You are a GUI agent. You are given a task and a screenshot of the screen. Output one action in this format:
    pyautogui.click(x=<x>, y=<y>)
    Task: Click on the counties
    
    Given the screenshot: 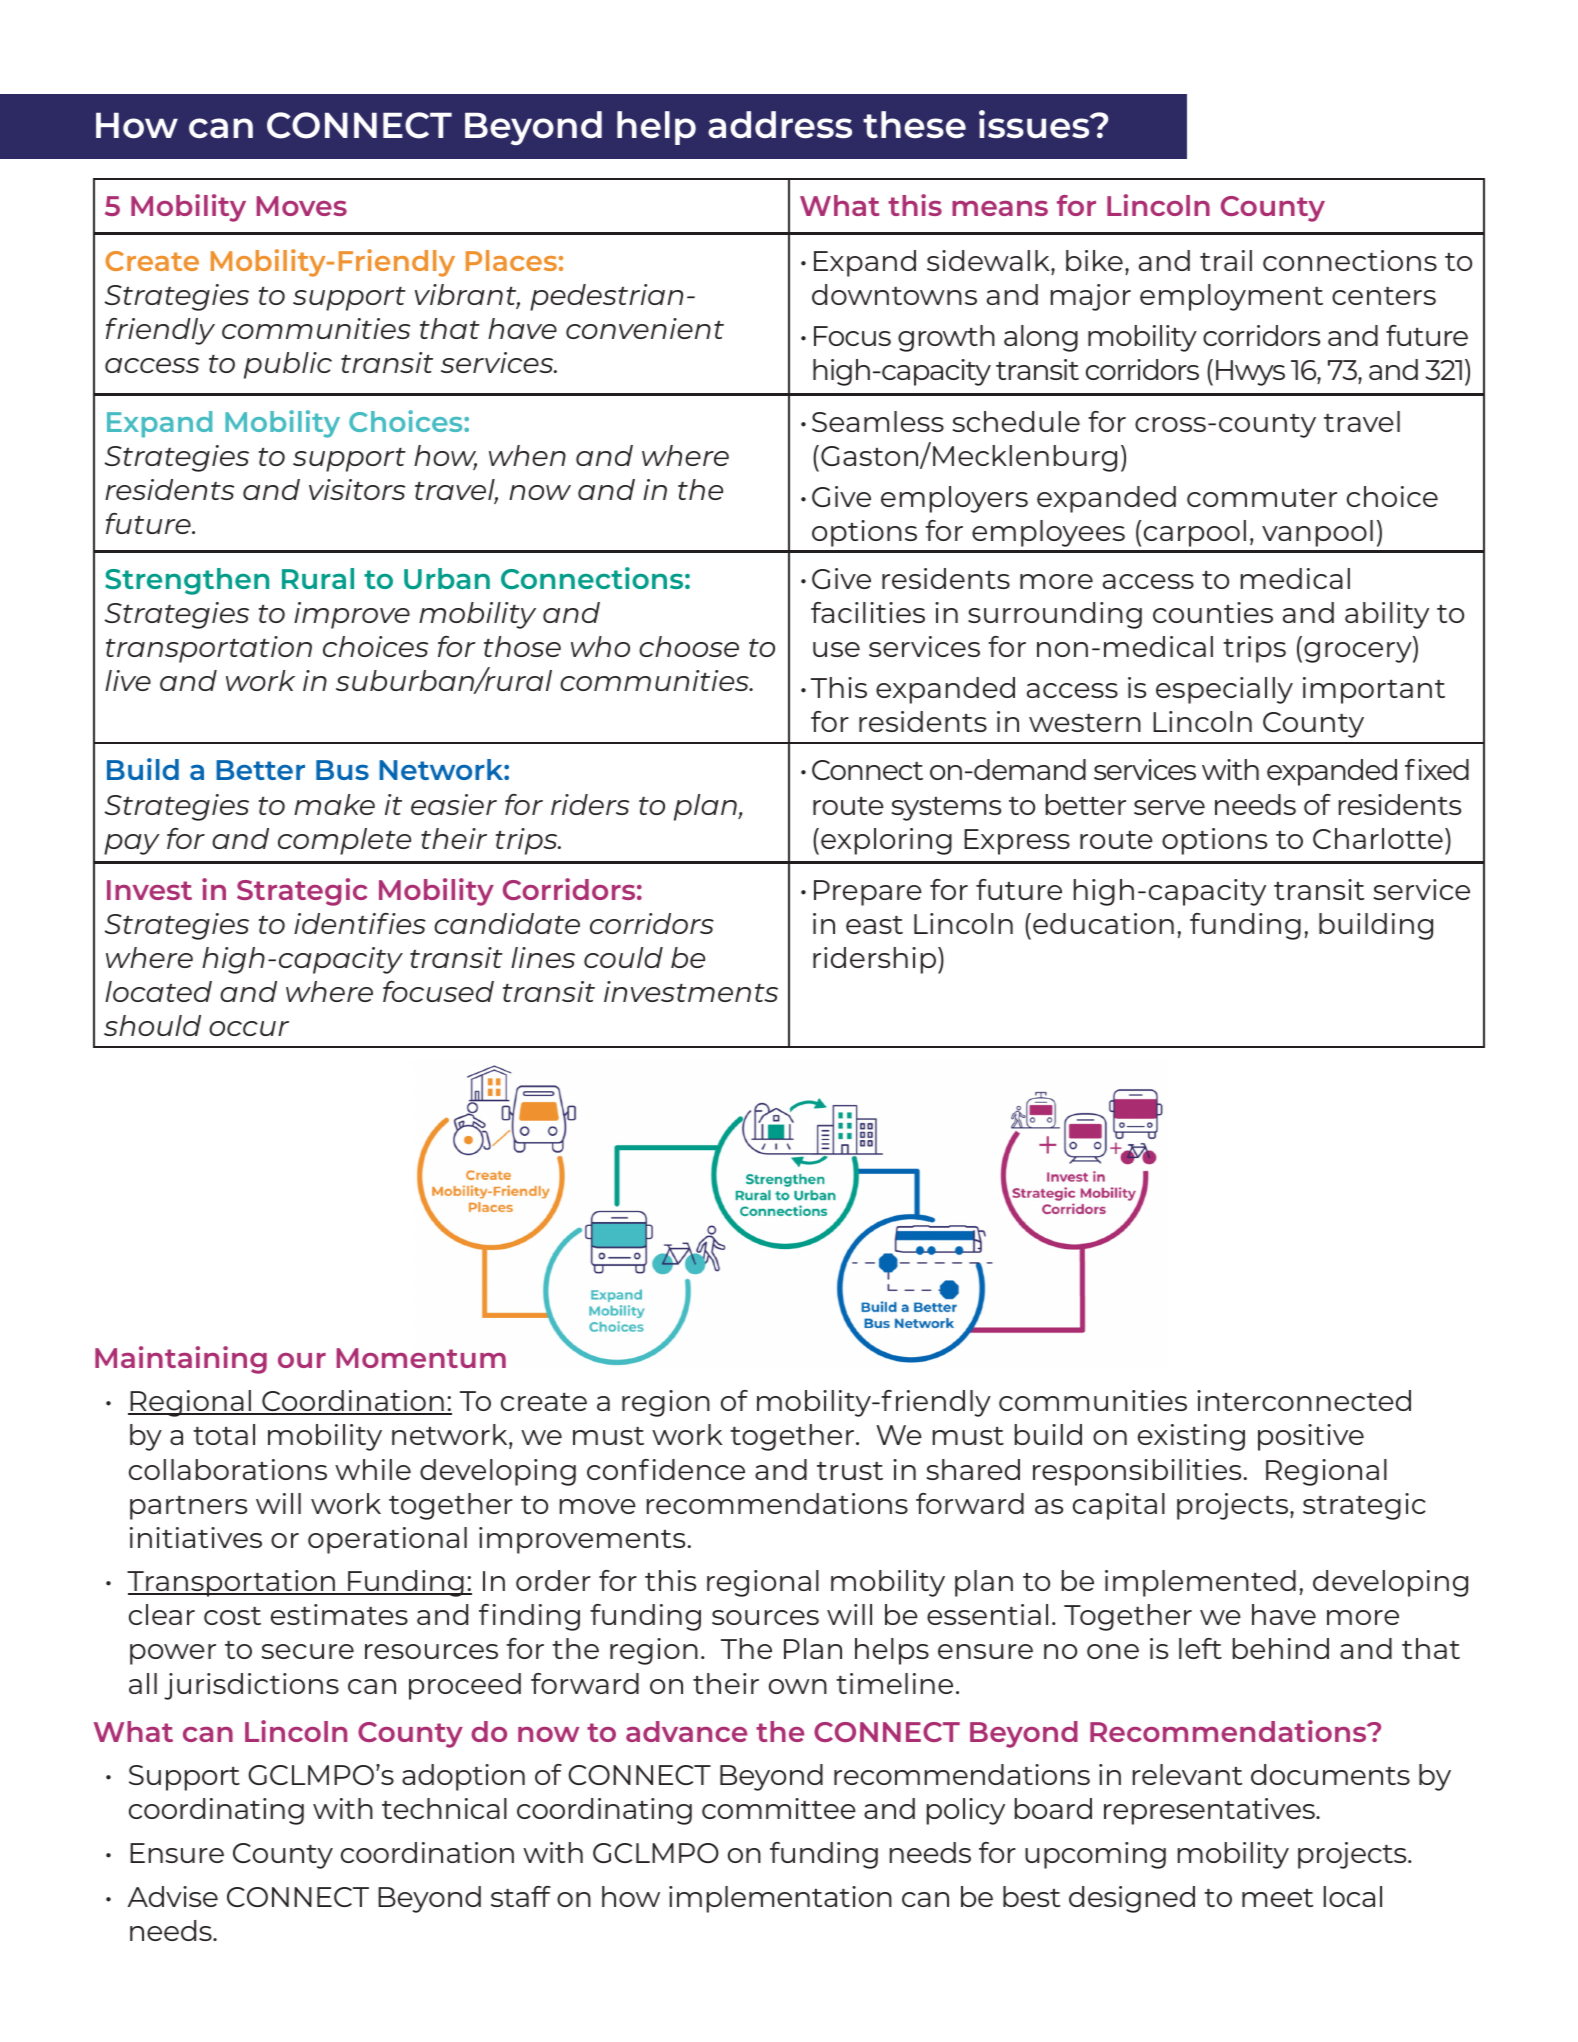 What is the action you would take?
    pyautogui.click(x=1213, y=612)
